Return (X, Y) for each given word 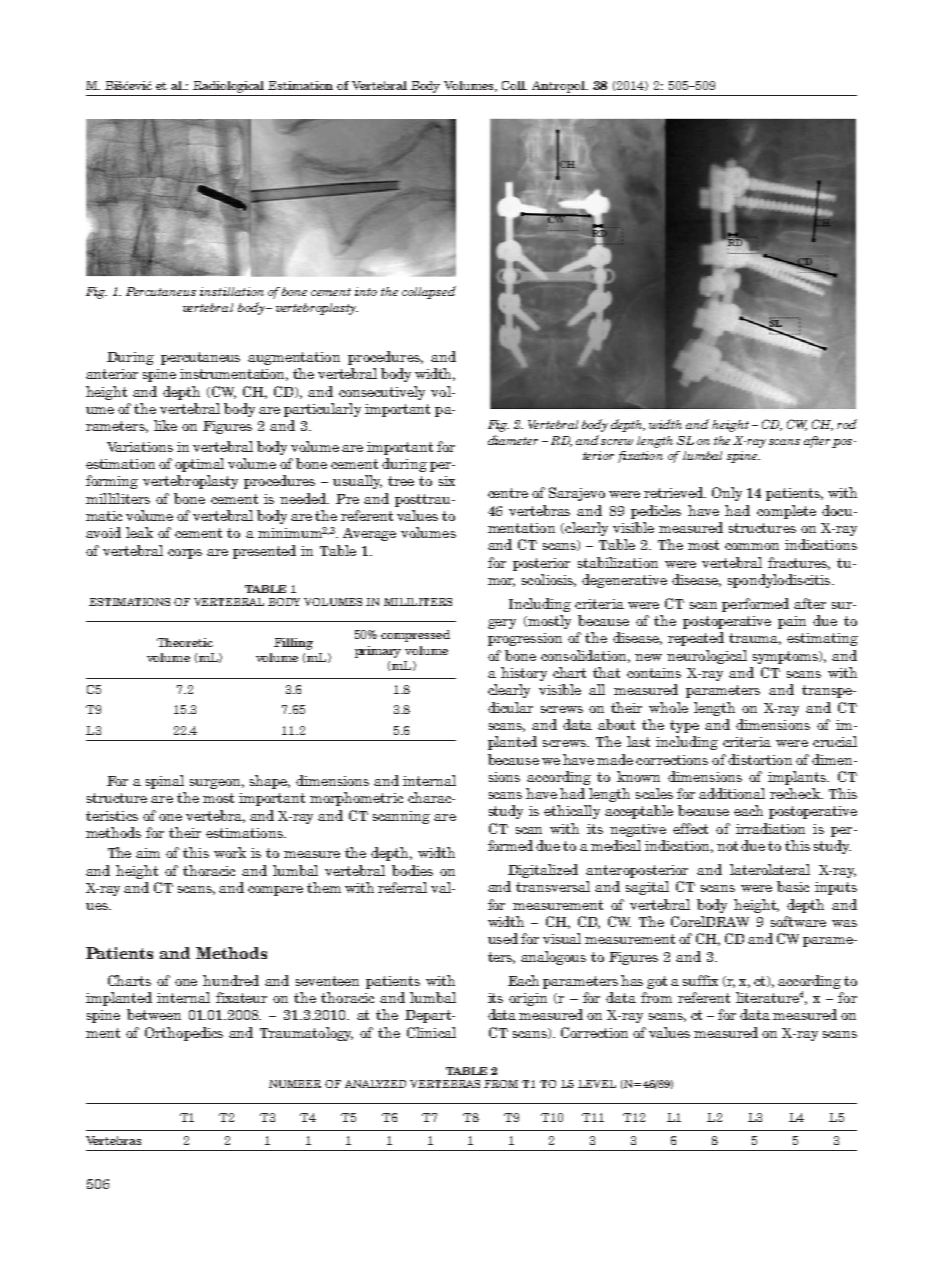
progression (525, 639)
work (230, 852)
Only (727, 494)
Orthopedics (184, 1034)
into (366, 291)
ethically (572, 812)
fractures (799, 563)
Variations (140, 447)
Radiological (228, 87)
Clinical (431, 1032)
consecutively (382, 393)
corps (185, 554)
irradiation (770, 828)
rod (847, 424)
